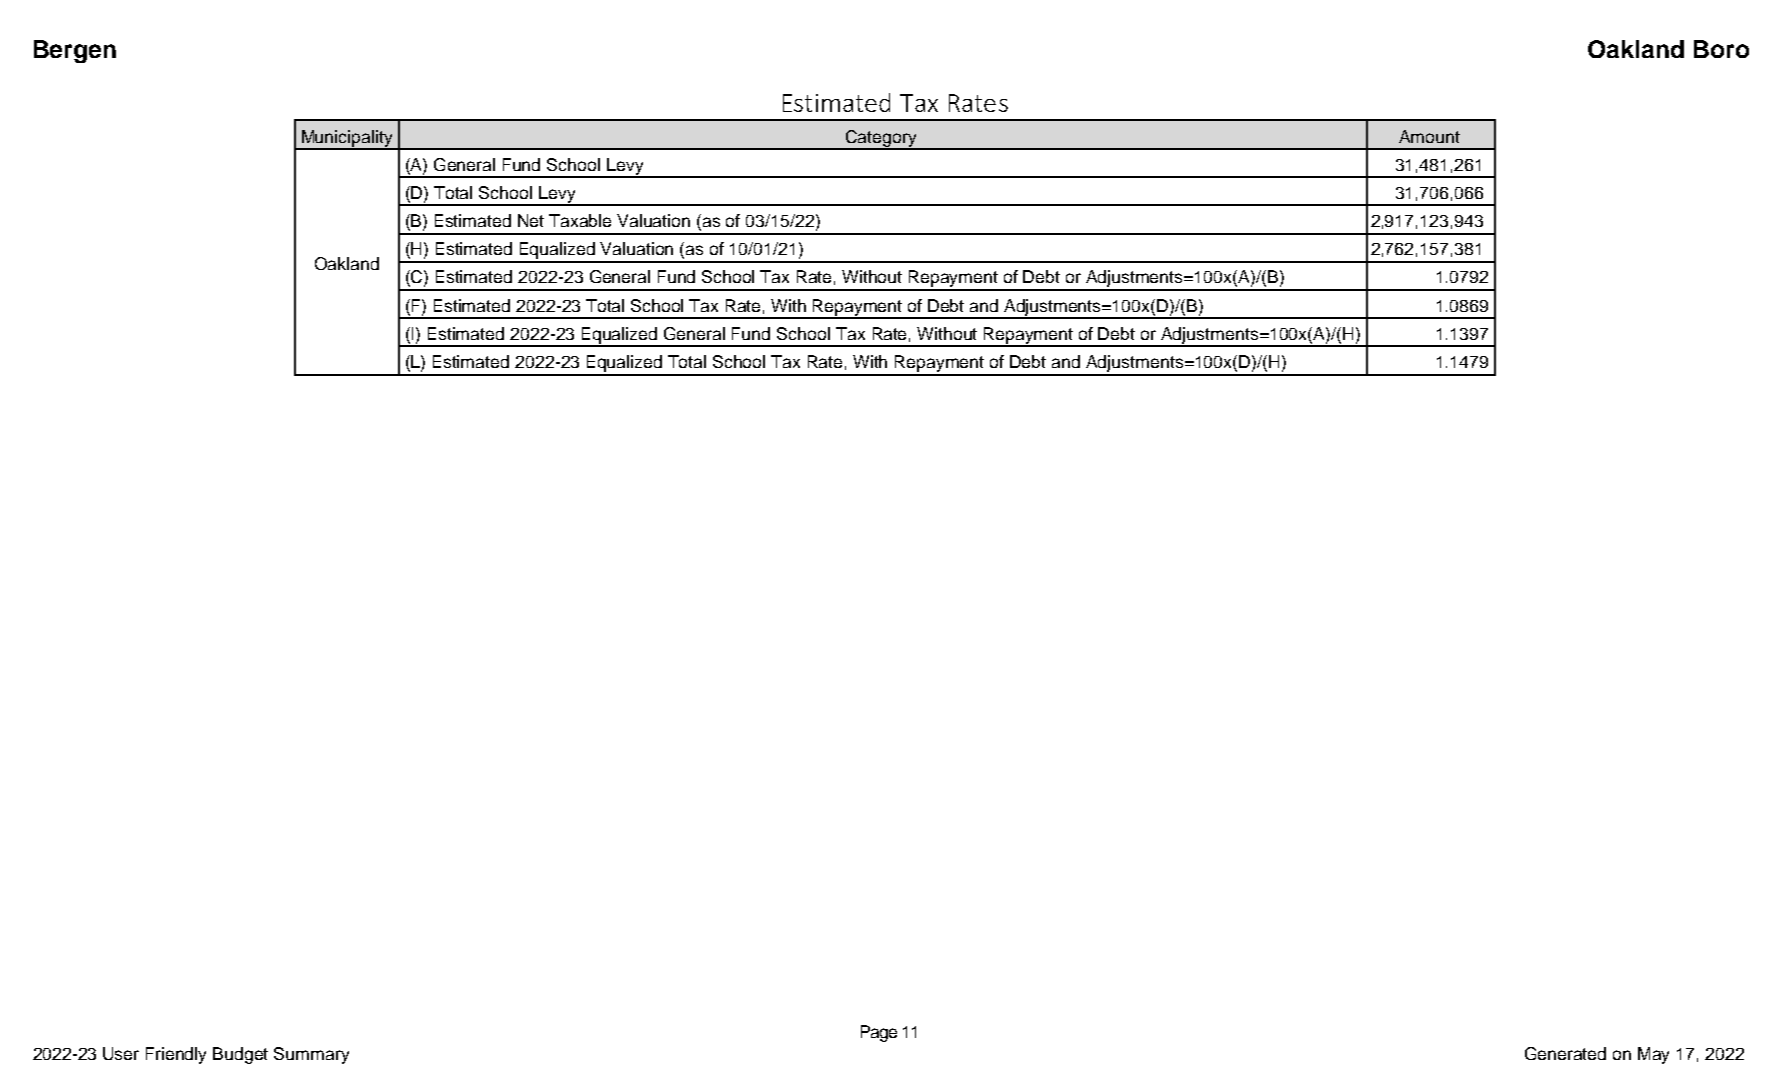 The height and width of the screenshot is (1086, 1789). Describe the element at coordinates (311, 1055) in the screenshot. I see `Summary` at that location.
